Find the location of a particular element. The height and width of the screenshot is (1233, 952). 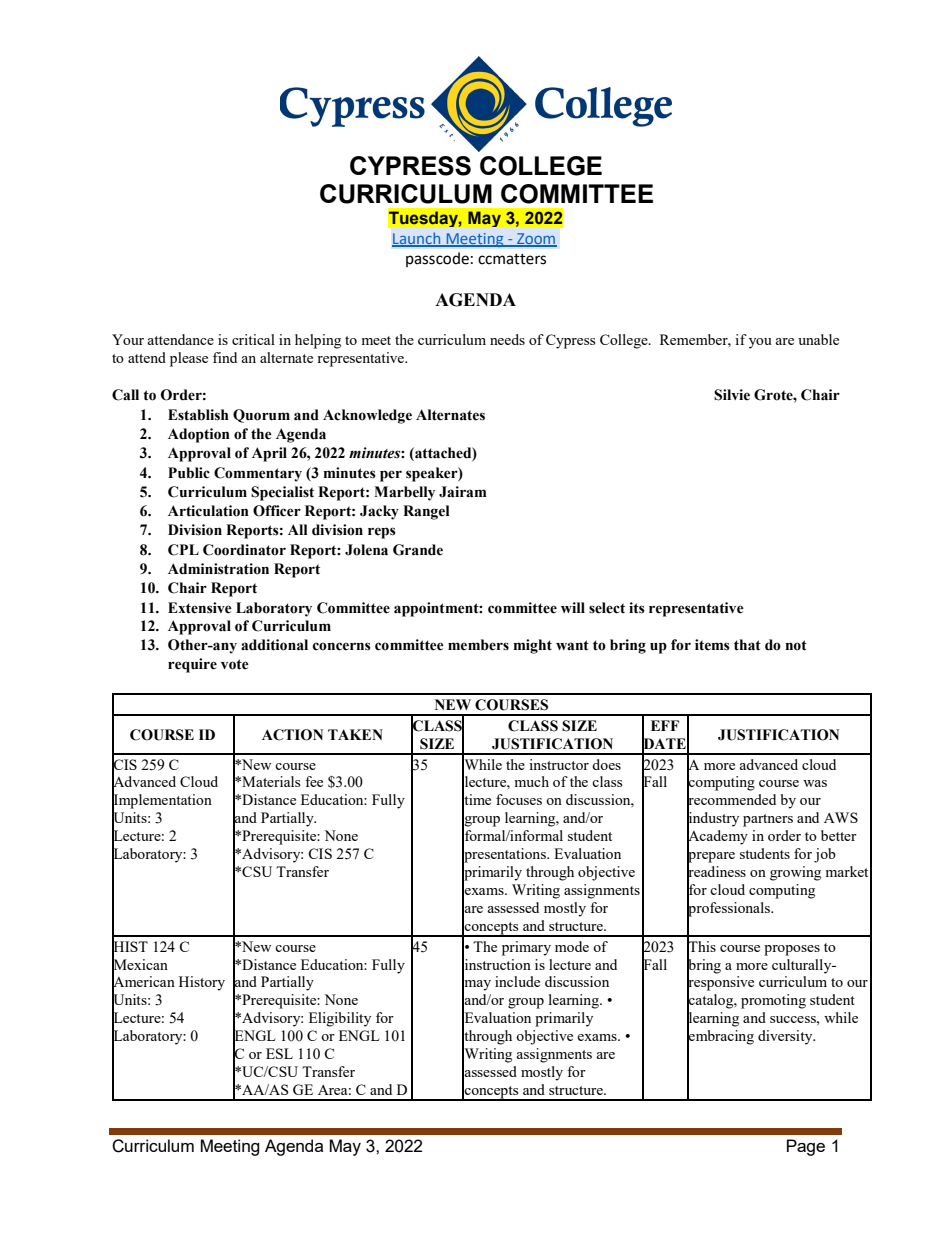

members is located at coordinates (478, 645).
